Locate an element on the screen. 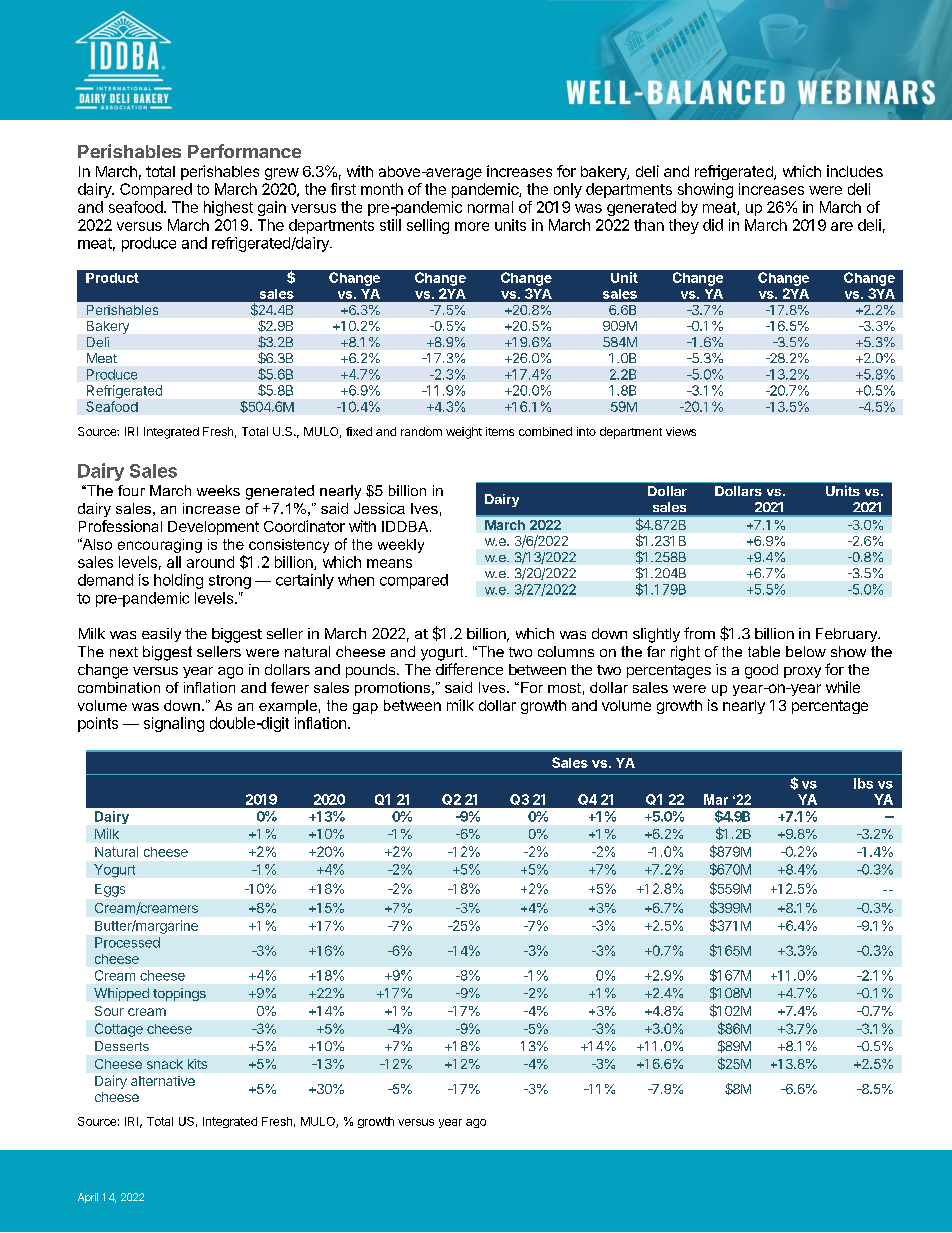  difference is located at coordinates (469, 669).
